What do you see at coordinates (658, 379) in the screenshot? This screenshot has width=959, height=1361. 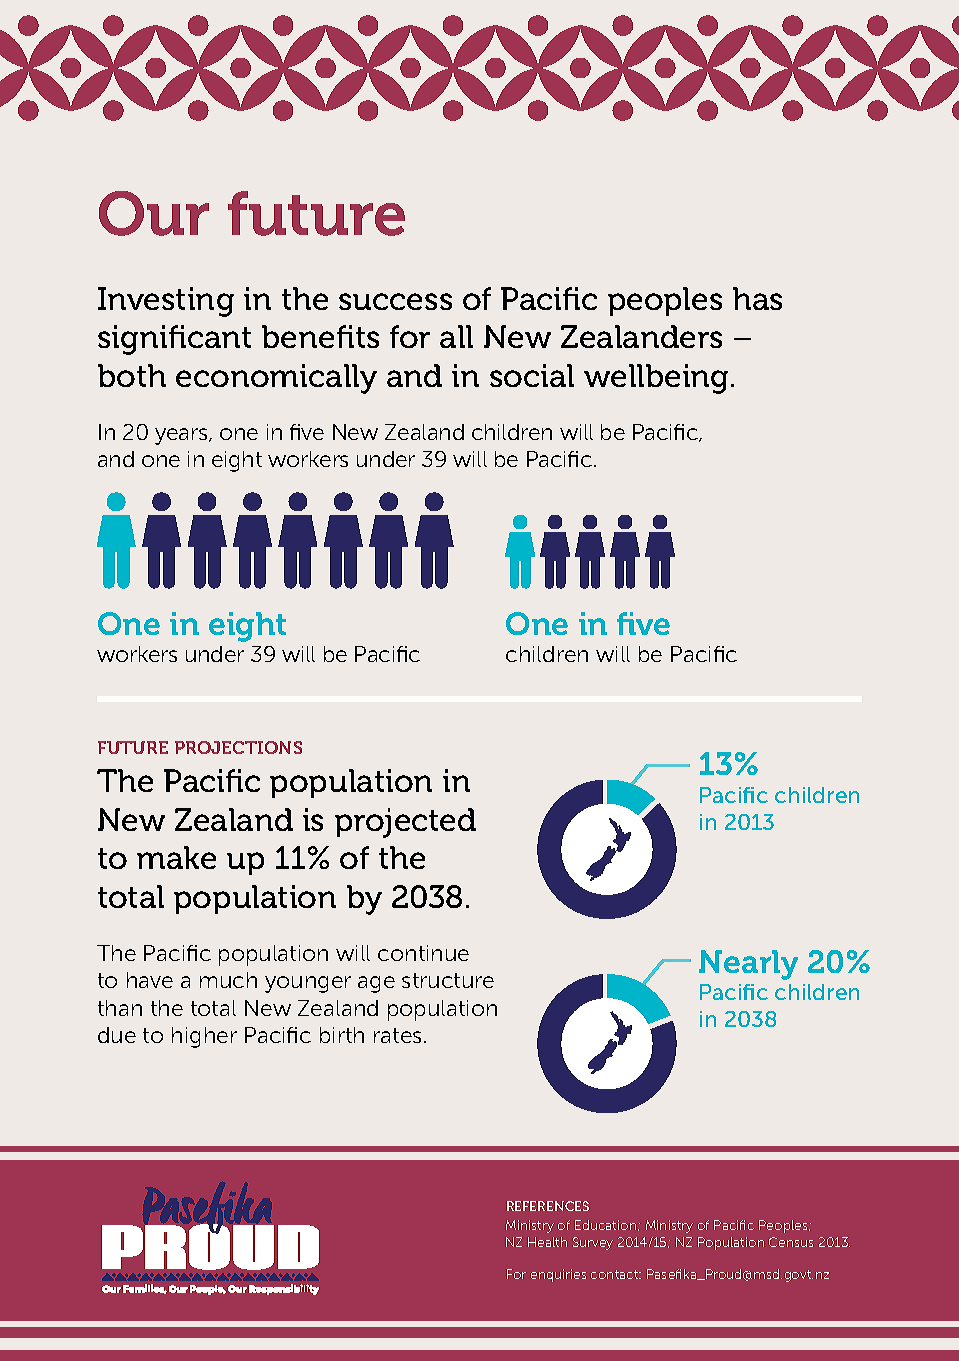 I see `wellbeing` at bounding box center [658, 379].
